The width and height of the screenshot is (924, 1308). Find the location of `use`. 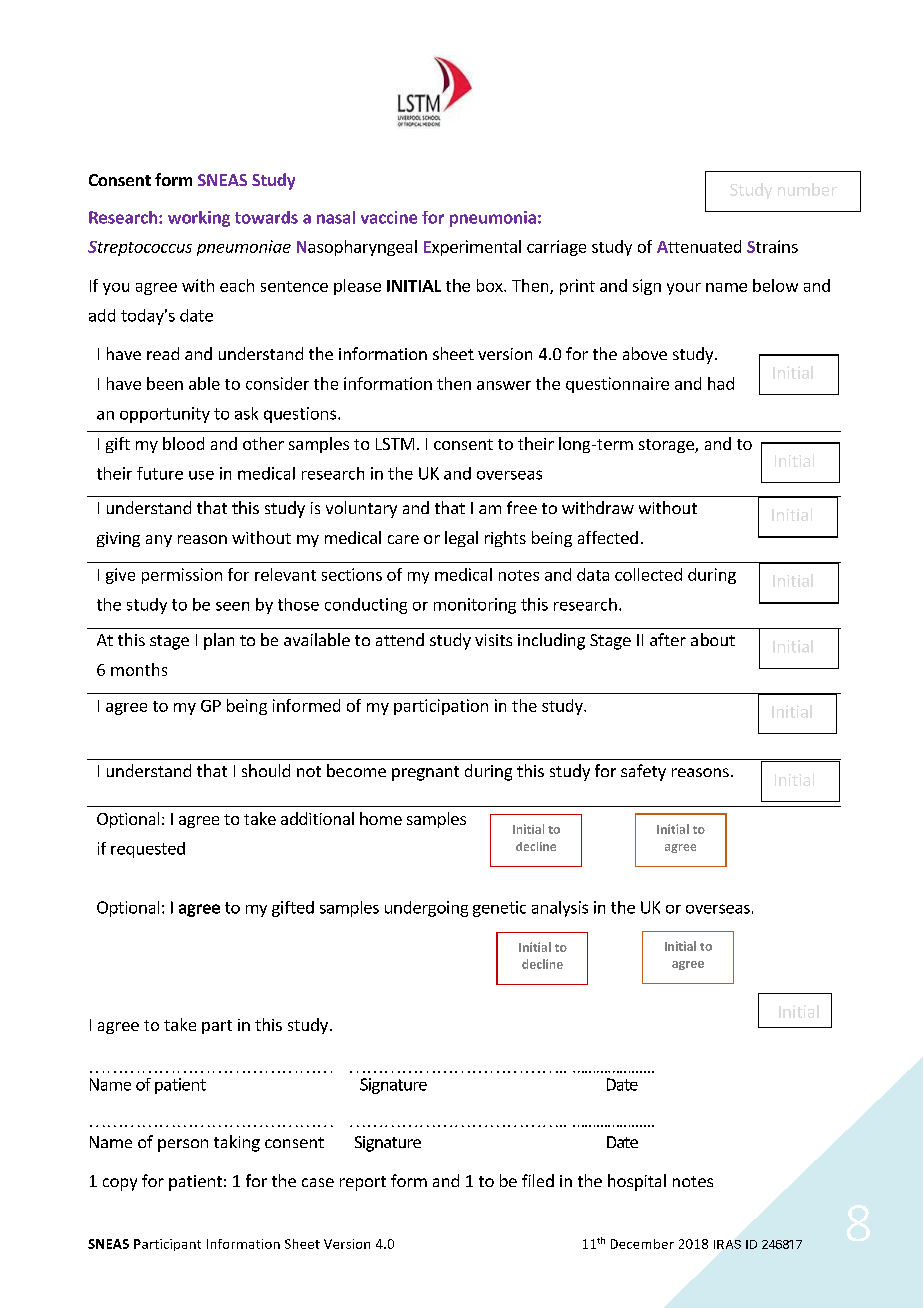

use is located at coordinates (201, 475).
